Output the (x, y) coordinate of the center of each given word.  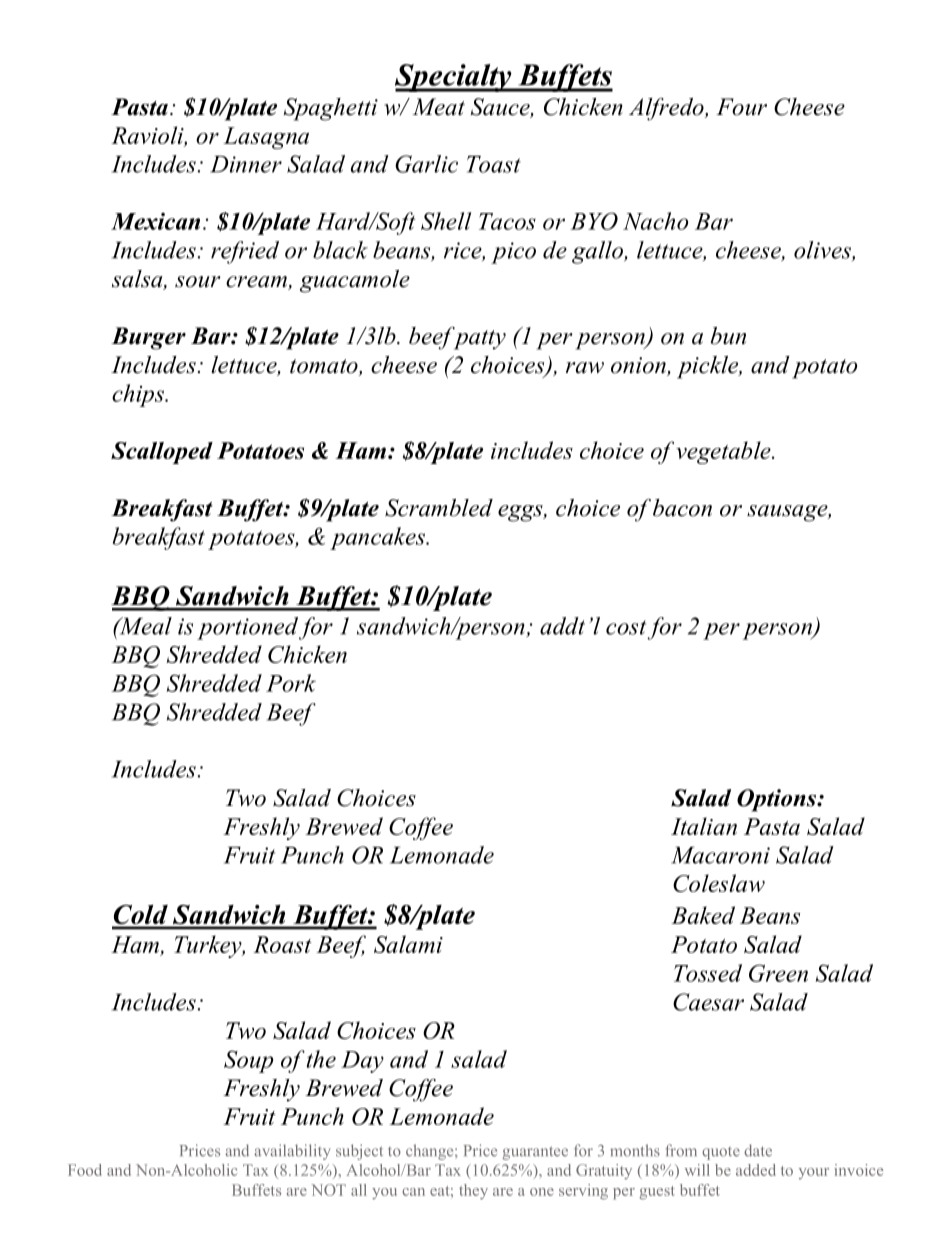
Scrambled (439, 508)
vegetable (724, 452)
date (758, 1150)
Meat (438, 107)
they (473, 1192)
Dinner (246, 164)
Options (777, 800)
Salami (408, 944)
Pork (291, 683)
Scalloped (162, 453)
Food (85, 1170)
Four (741, 107)
